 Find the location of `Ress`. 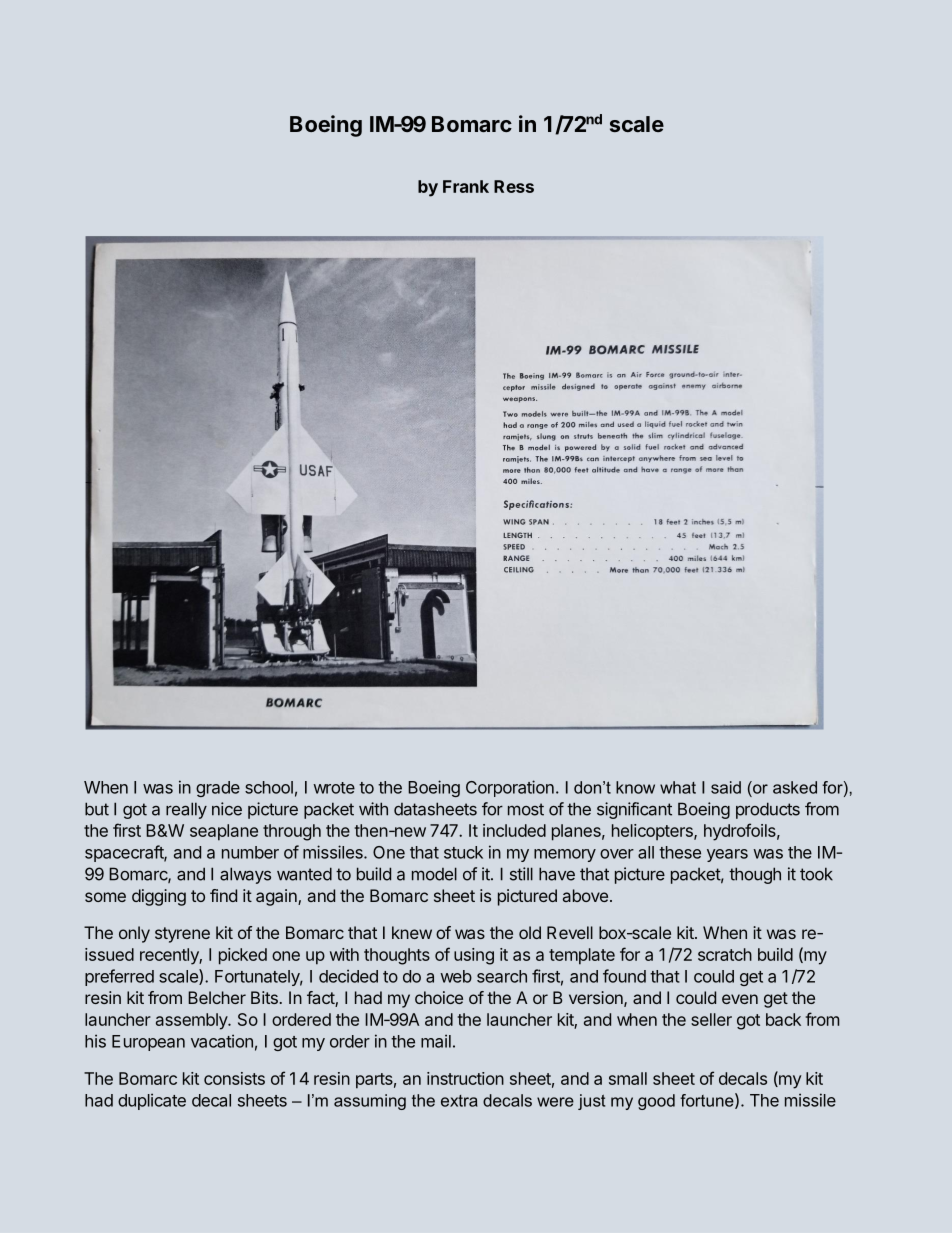

Ress is located at coordinates (514, 186).
